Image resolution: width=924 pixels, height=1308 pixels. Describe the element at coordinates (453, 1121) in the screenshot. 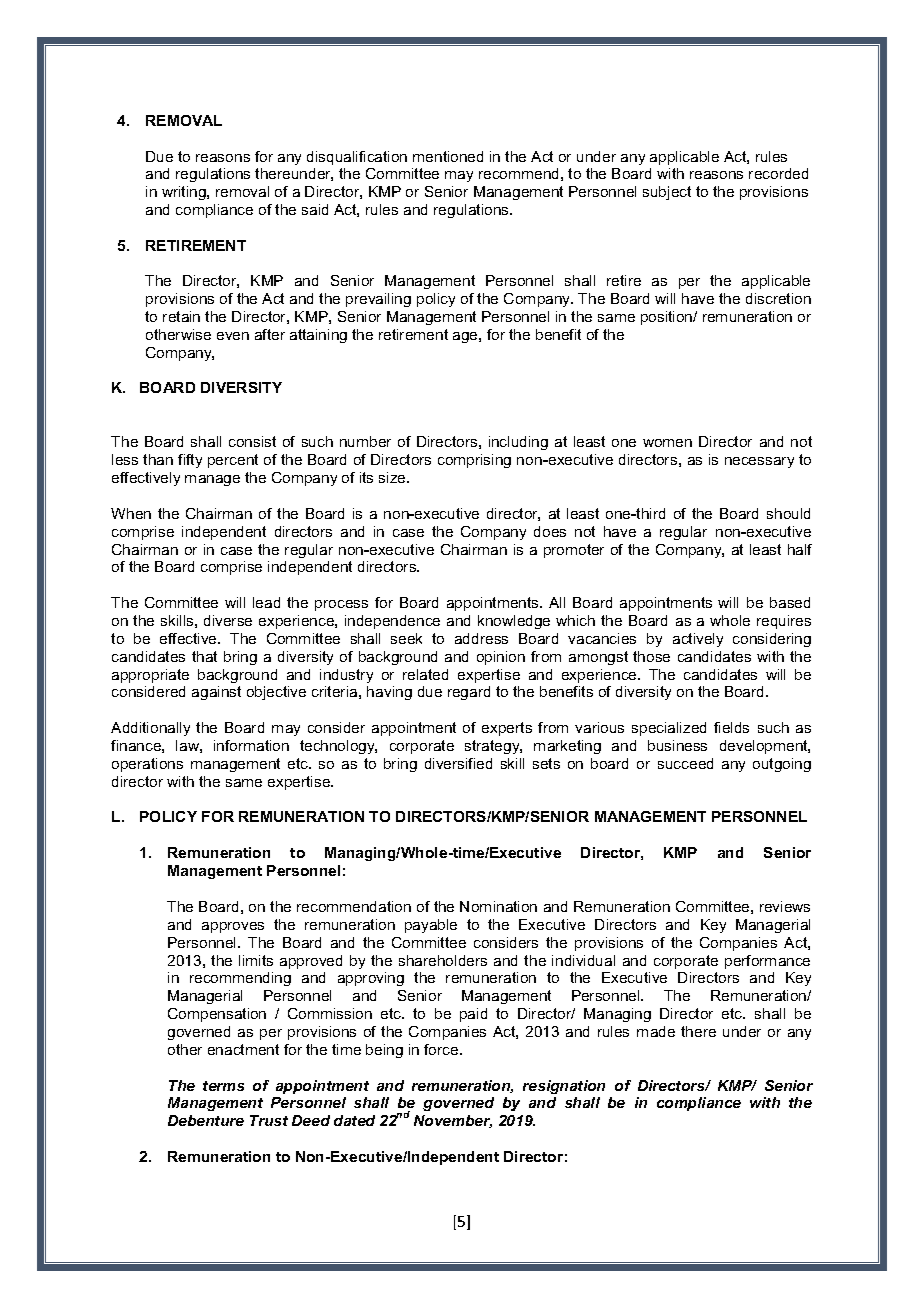

I see `November` at that location.
